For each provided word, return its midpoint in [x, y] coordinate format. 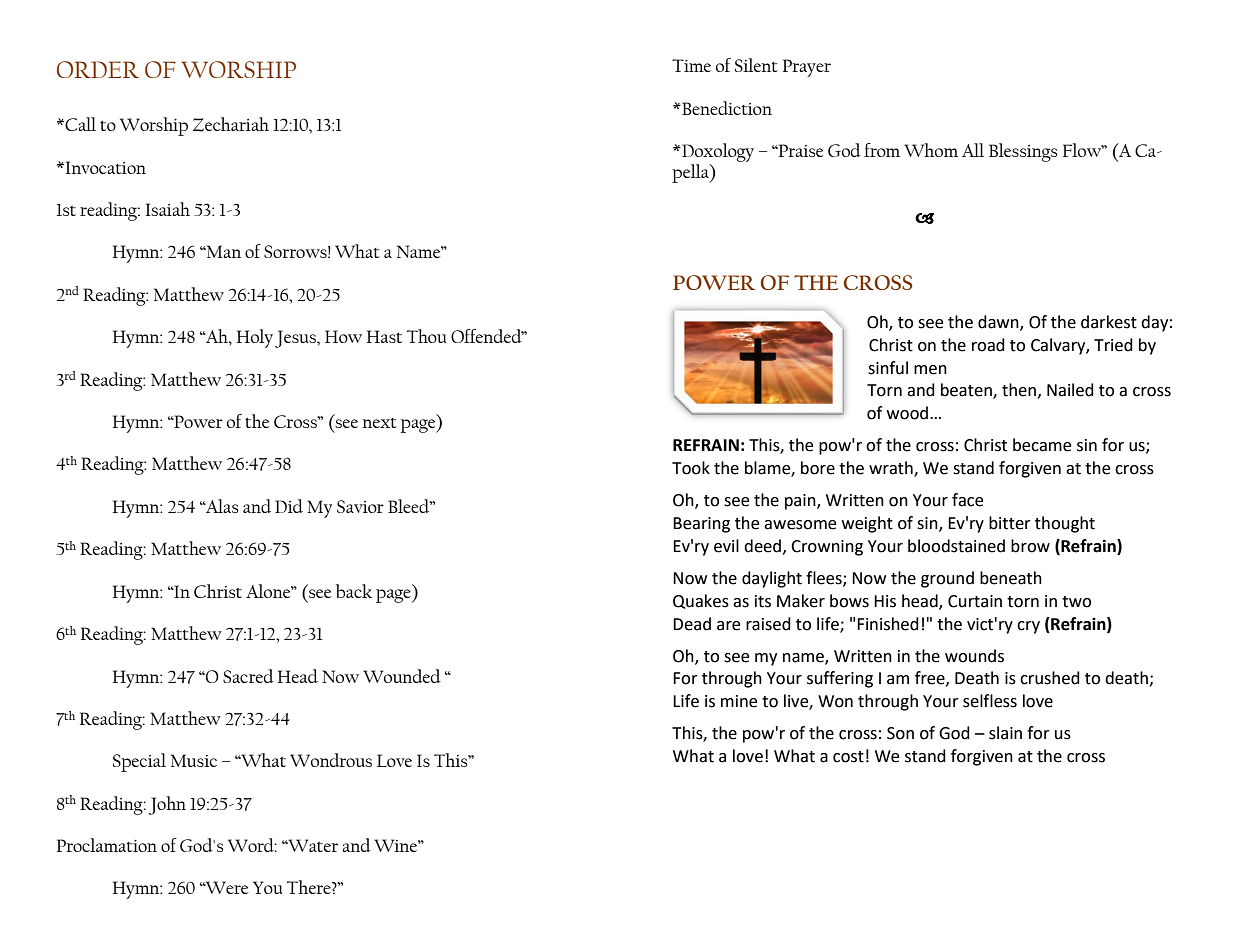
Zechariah [231, 124]
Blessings [1023, 152]
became [1042, 445]
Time [691, 65]
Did [289, 506]
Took [691, 468]
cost [848, 757]
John [167, 805]
